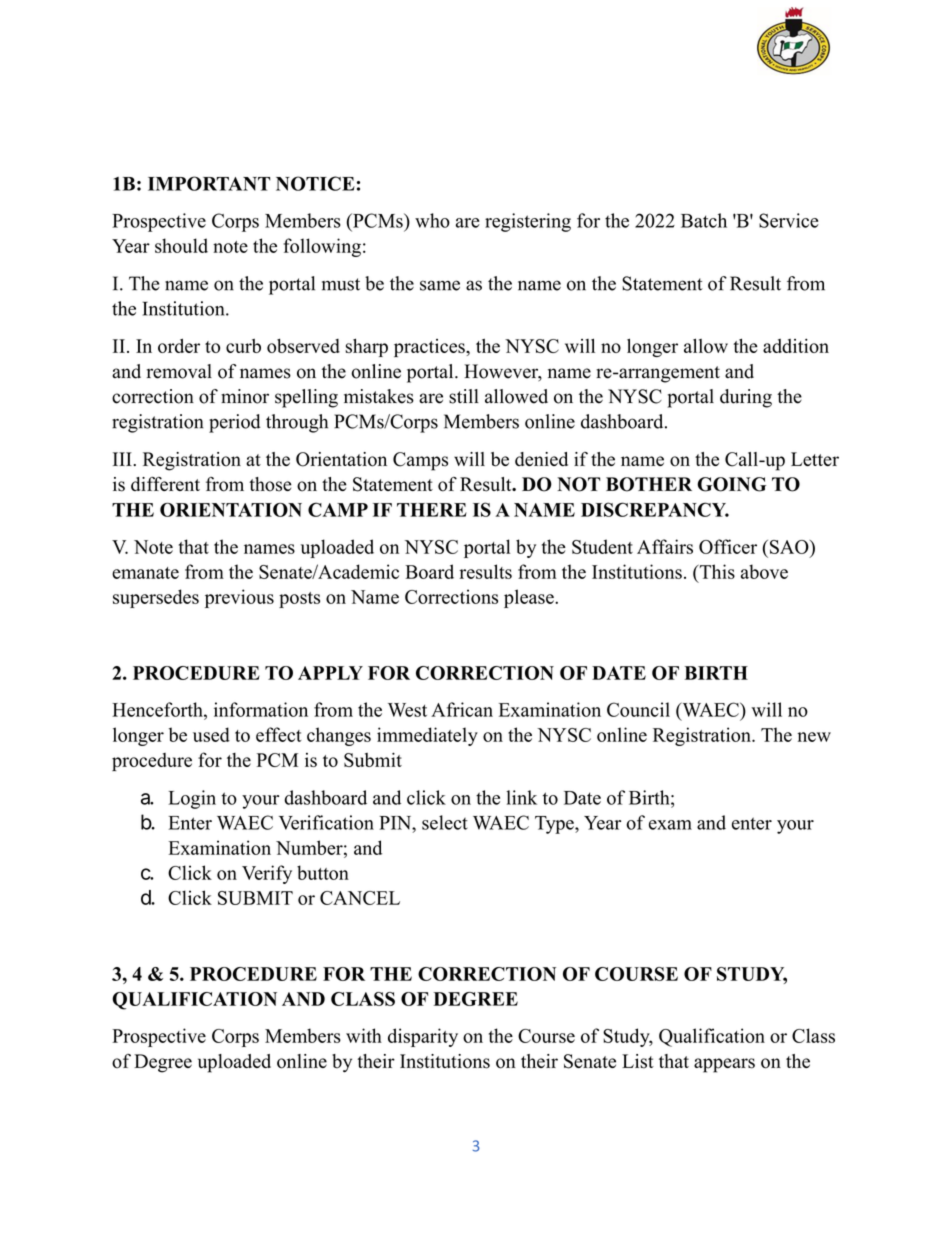 The width and height of the page is (952, 1233). Describe the element at coordinates (179, 371) in the page. I see `removal` at that location.
